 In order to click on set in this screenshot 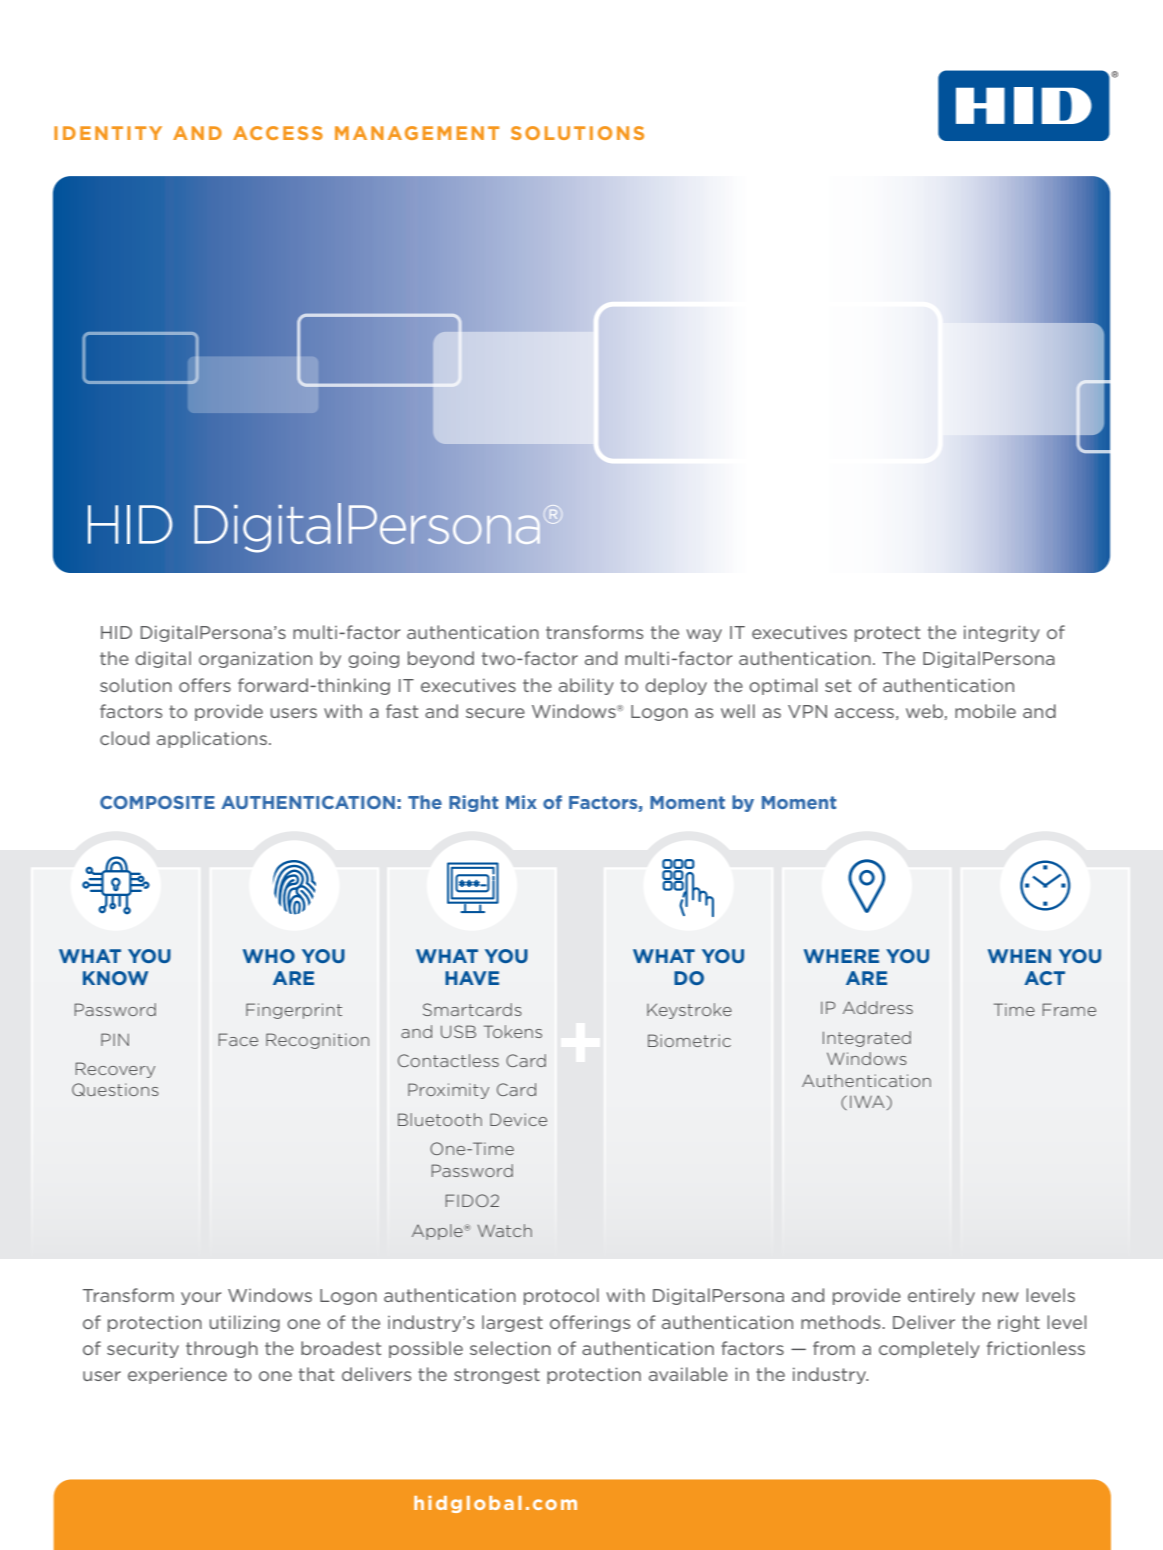, I will do `click(838, 685)`.
